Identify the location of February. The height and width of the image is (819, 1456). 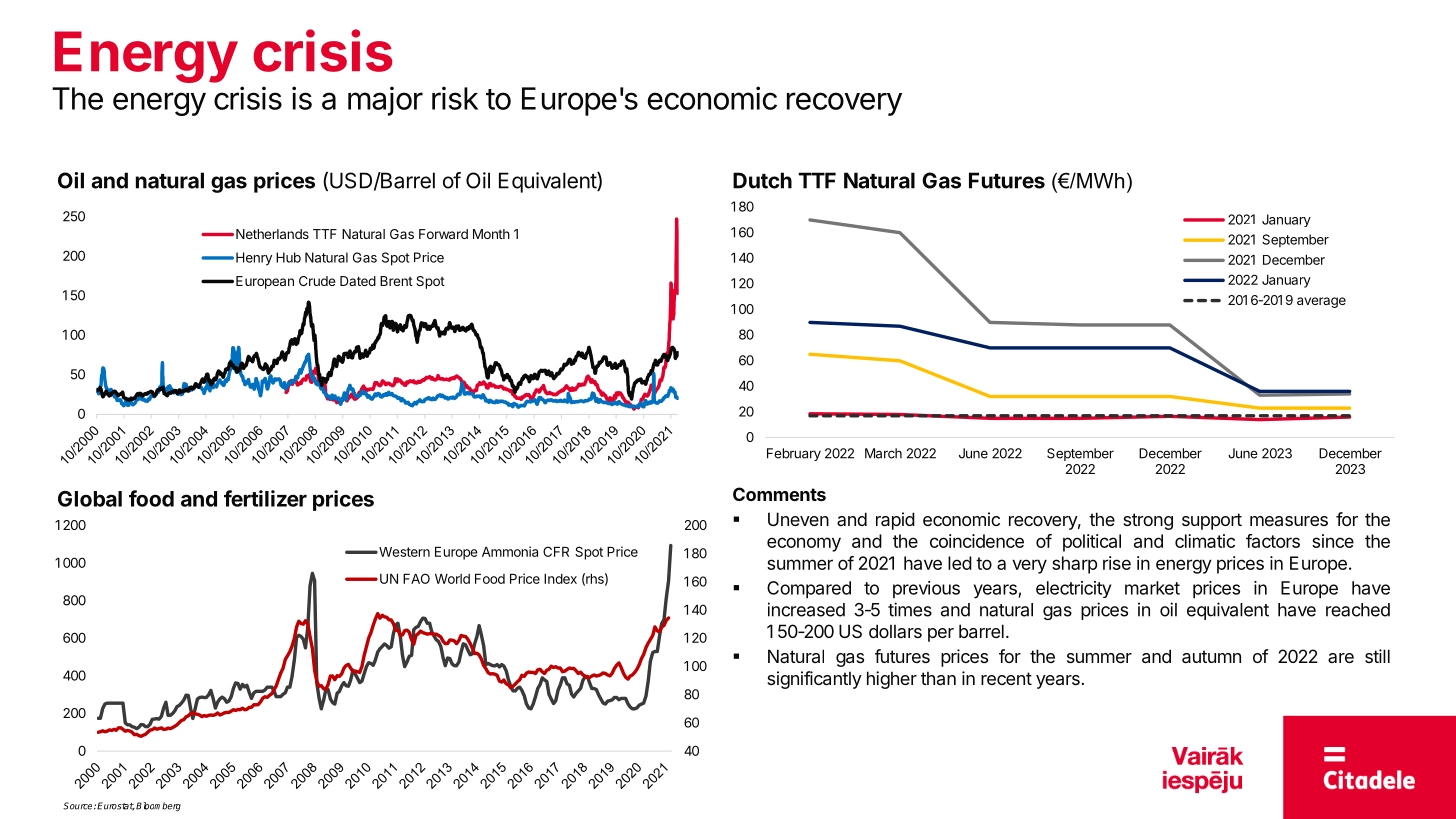
(794, 454).
